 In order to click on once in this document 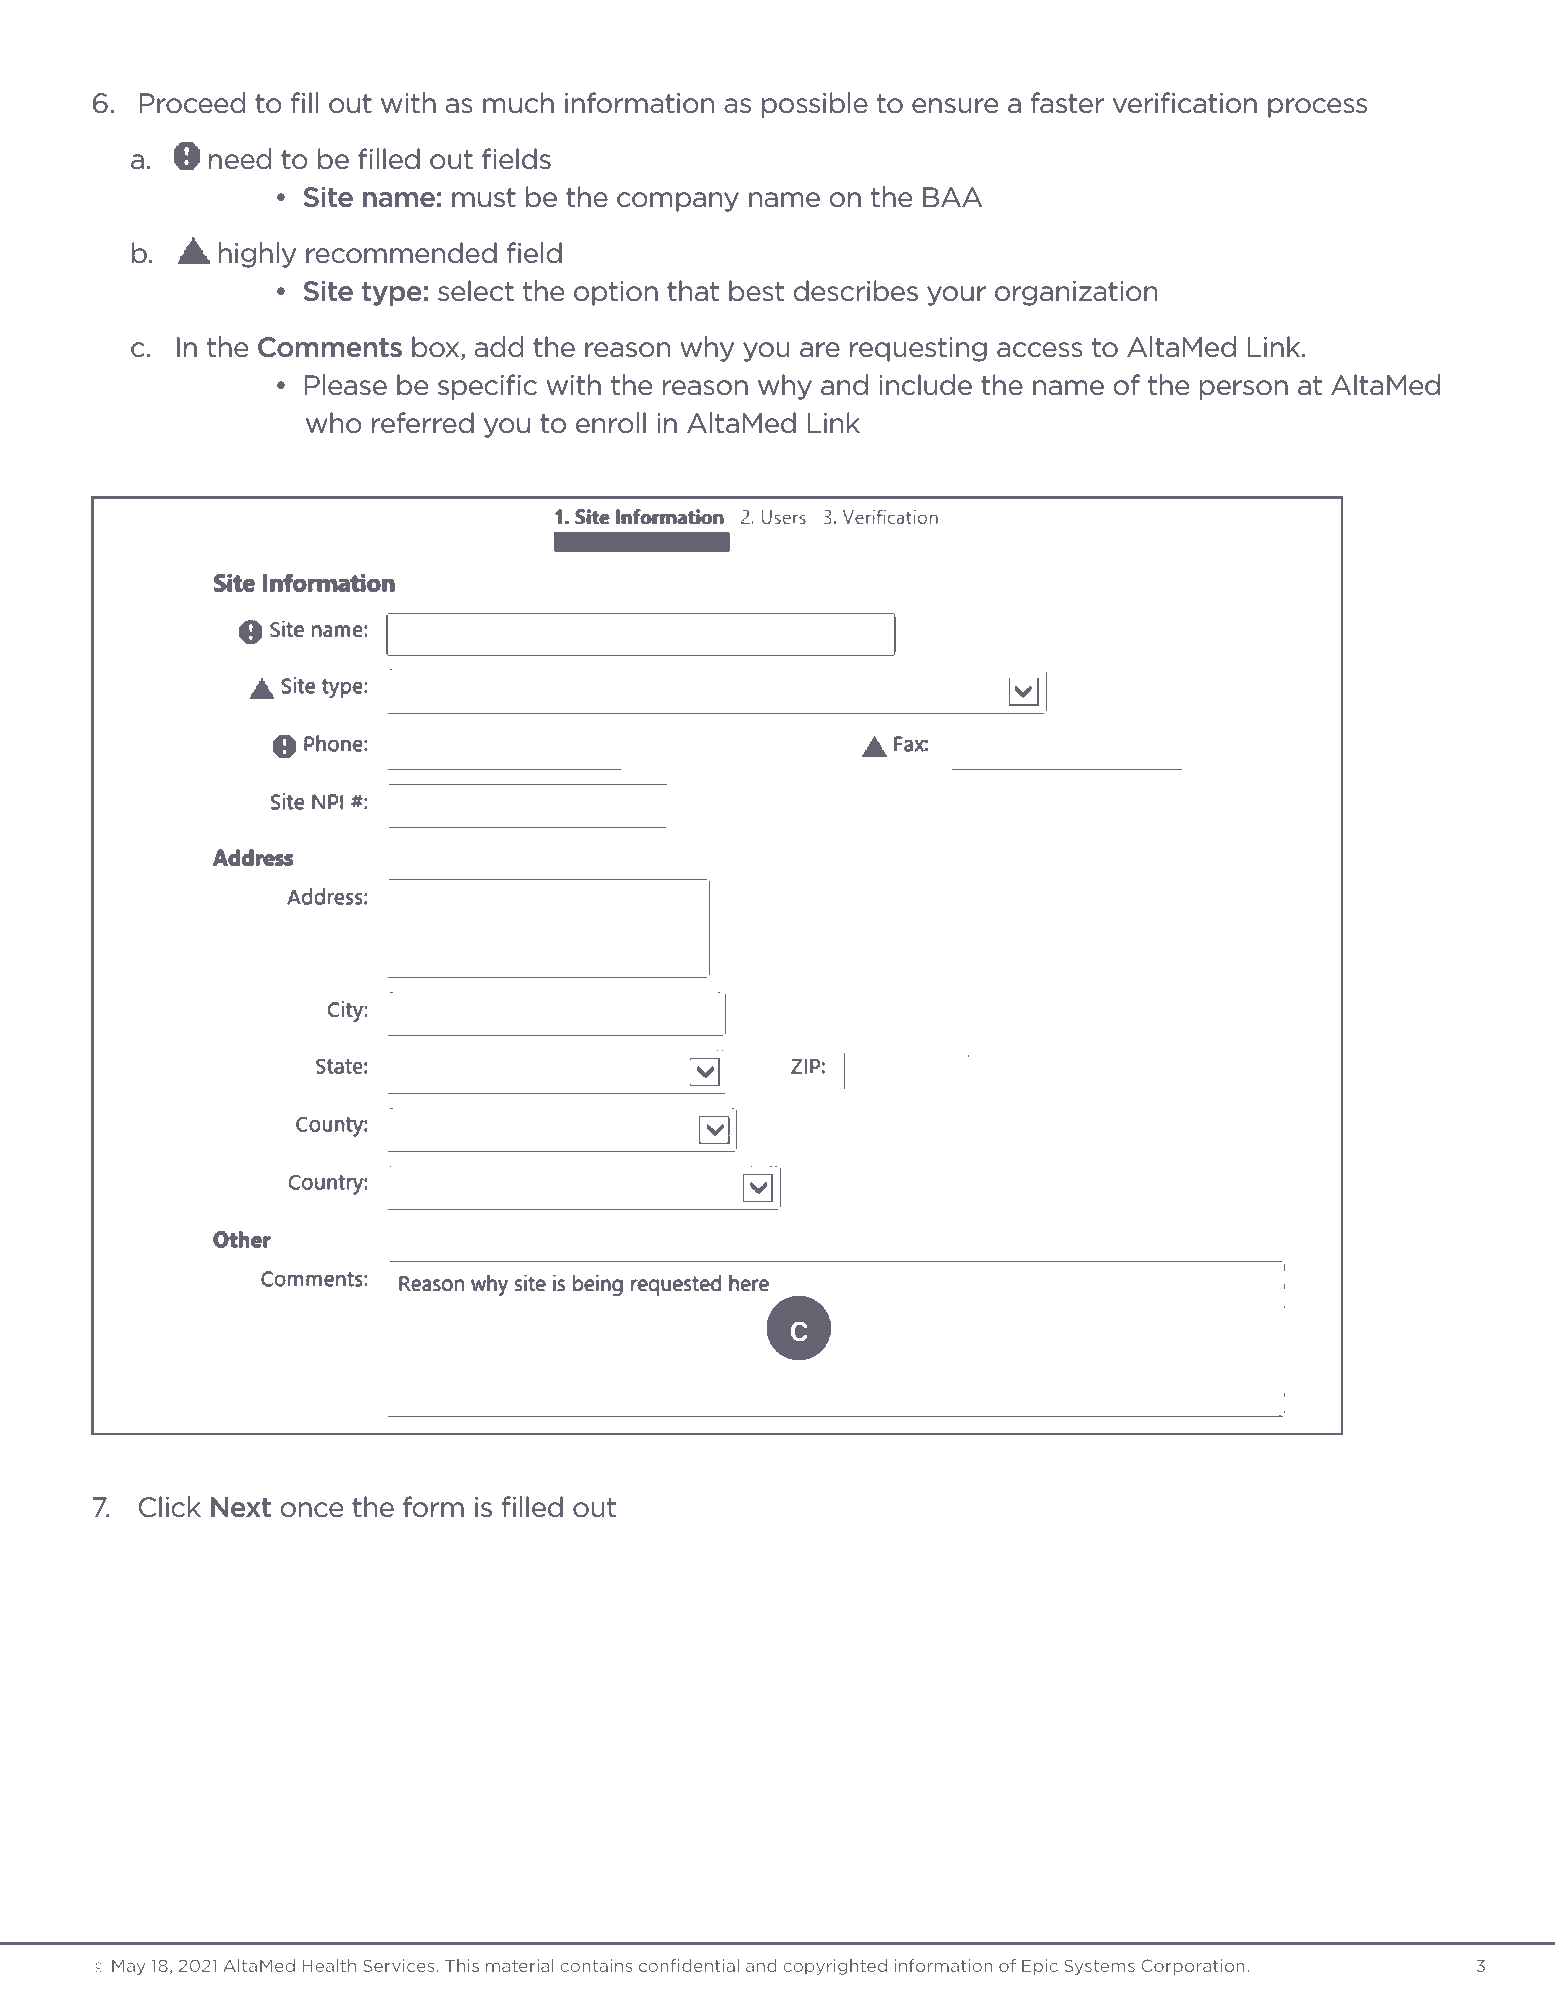, I will do `click(312, 1510)`.
